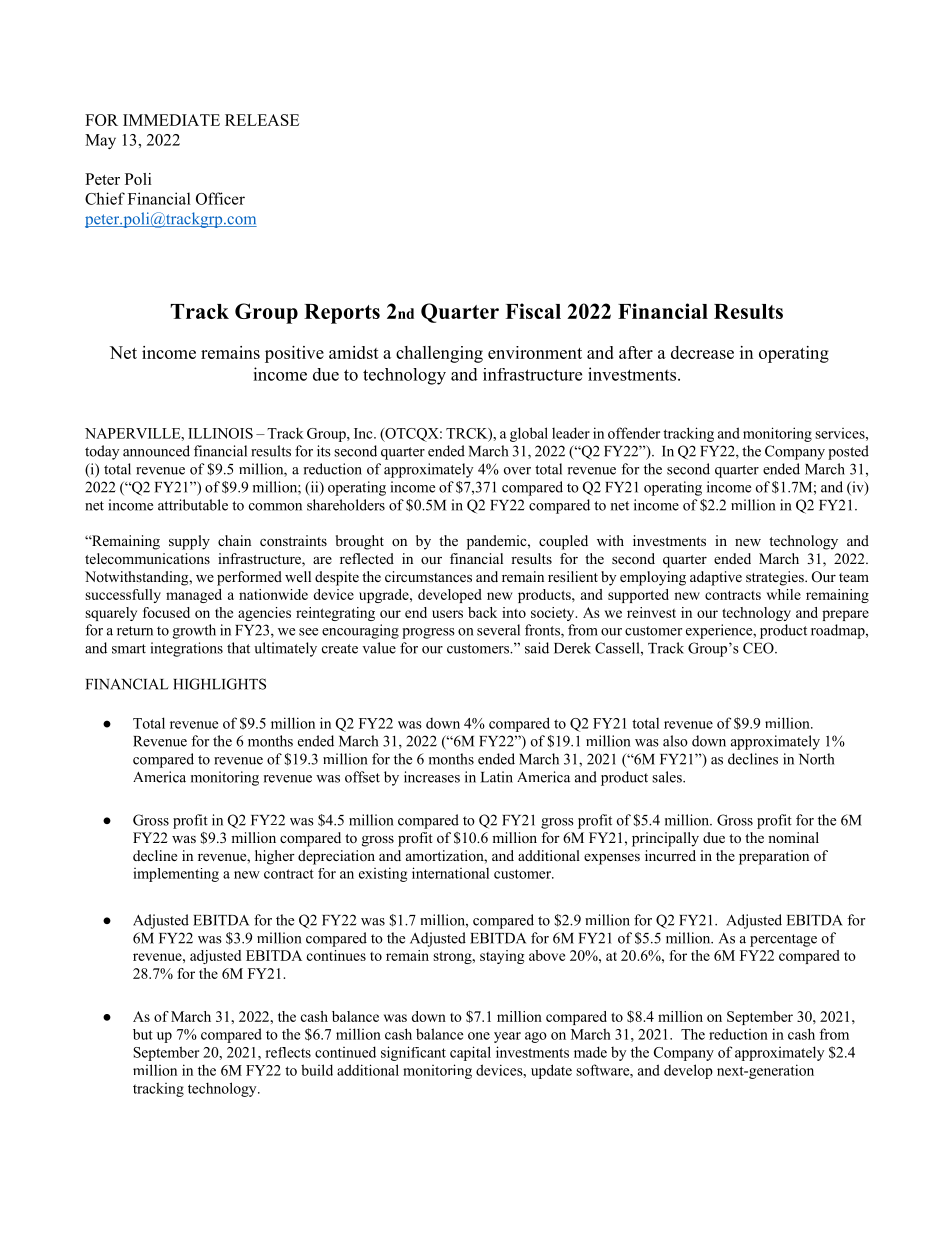 Image resolution: width=952 pixels, height=1233 pixels. What do you see at coordinates (784, 594) in the page?
I see `while` at bounding box center [784, 594].
